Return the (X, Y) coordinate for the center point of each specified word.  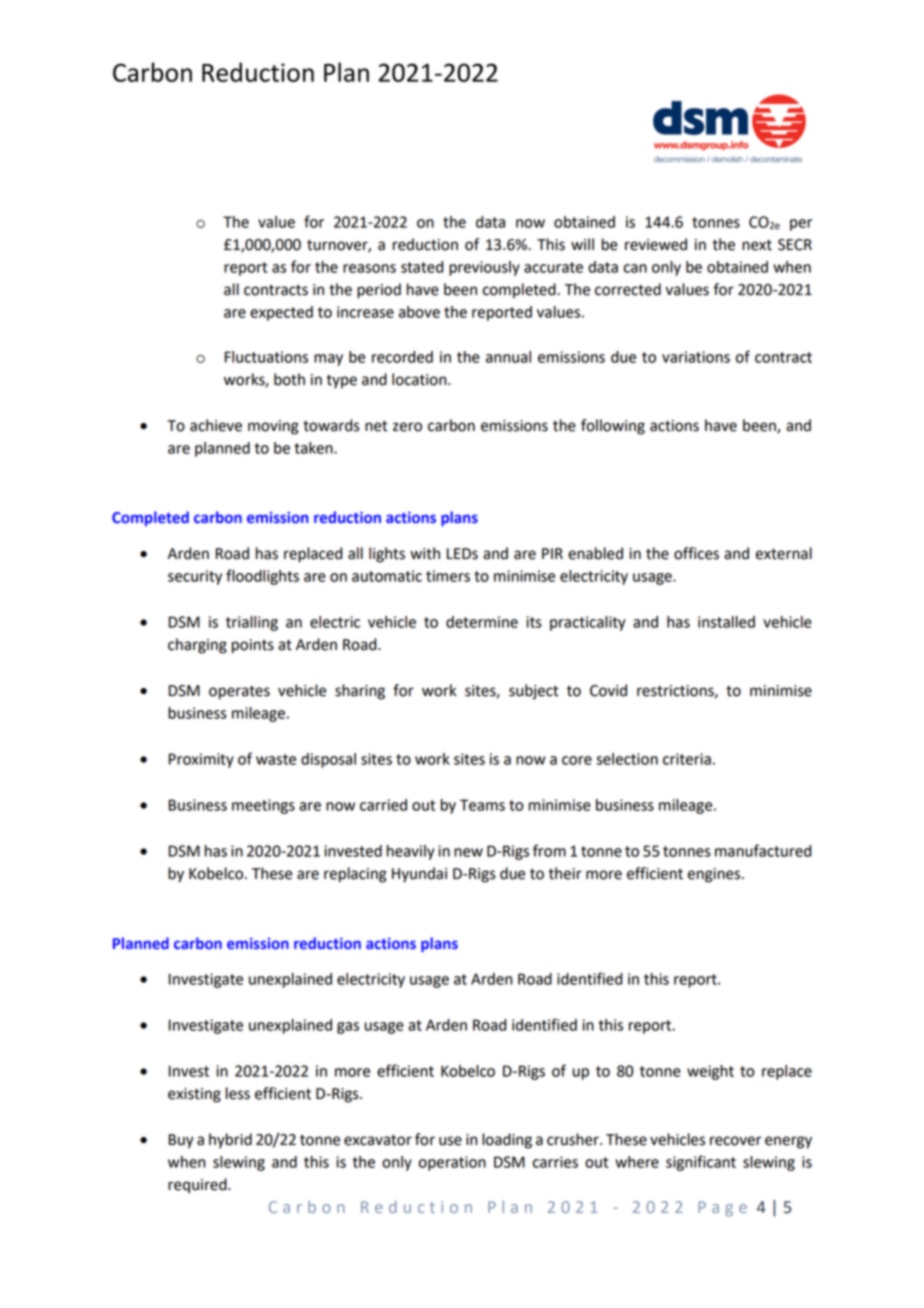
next (757, 245)
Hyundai (419, 875)
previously (484, 268)
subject (534, 692)
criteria (687, 759)
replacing (355, 875)
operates (239, 692)
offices (696, 553)
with (425, 553)
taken (314, 448)
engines (715, 875)
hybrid (230, 1141)
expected (281, 313)
